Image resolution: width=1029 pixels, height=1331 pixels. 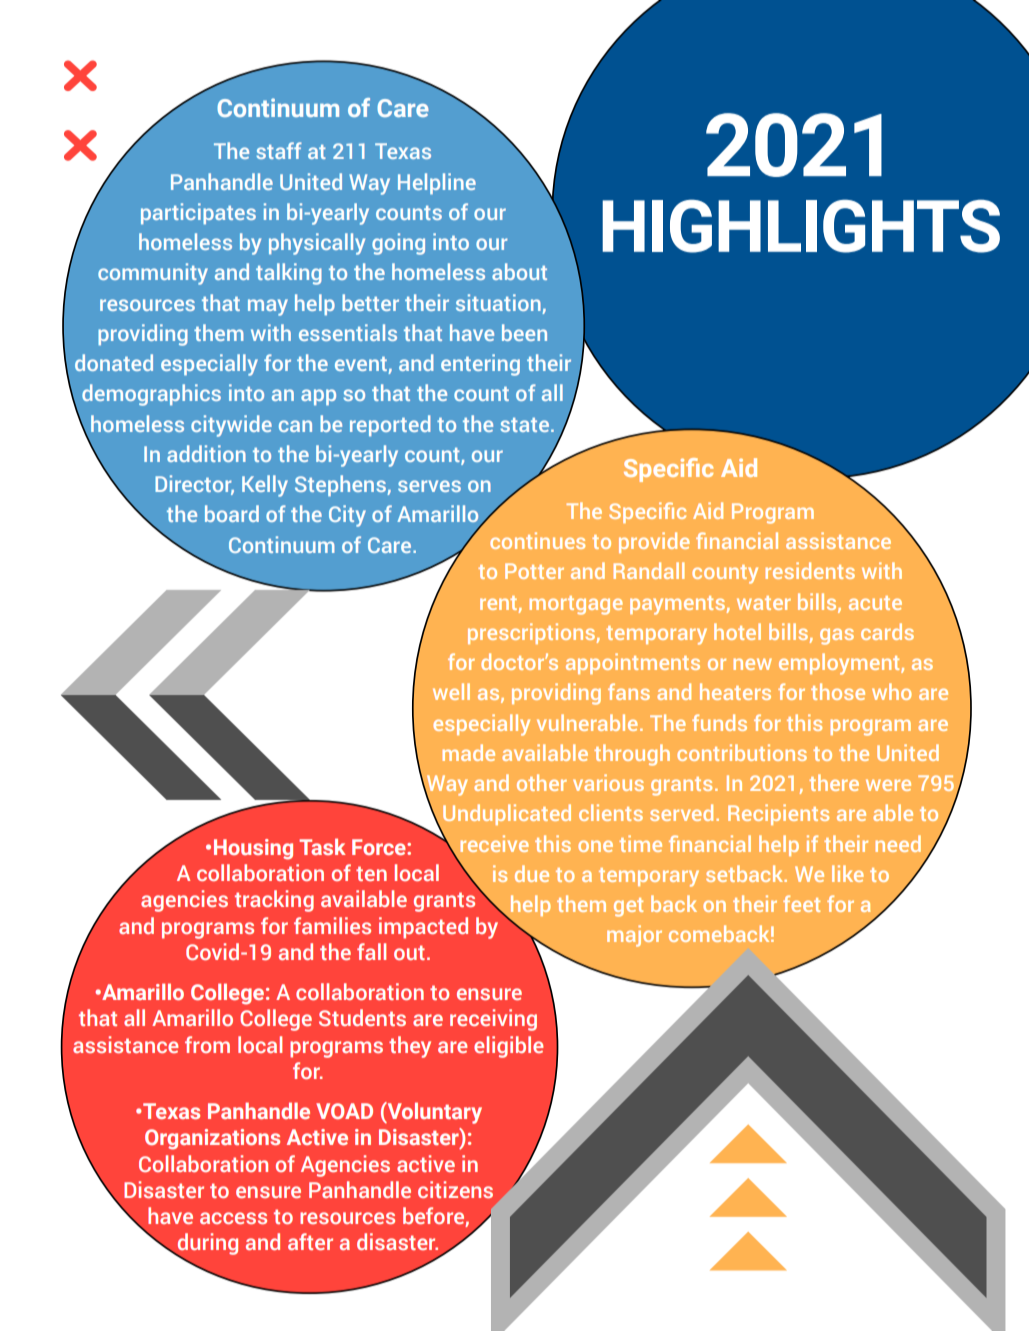 What do you see at coordinates (519, 271) in the document?
I see `about` at bounding box center [519, 271].
